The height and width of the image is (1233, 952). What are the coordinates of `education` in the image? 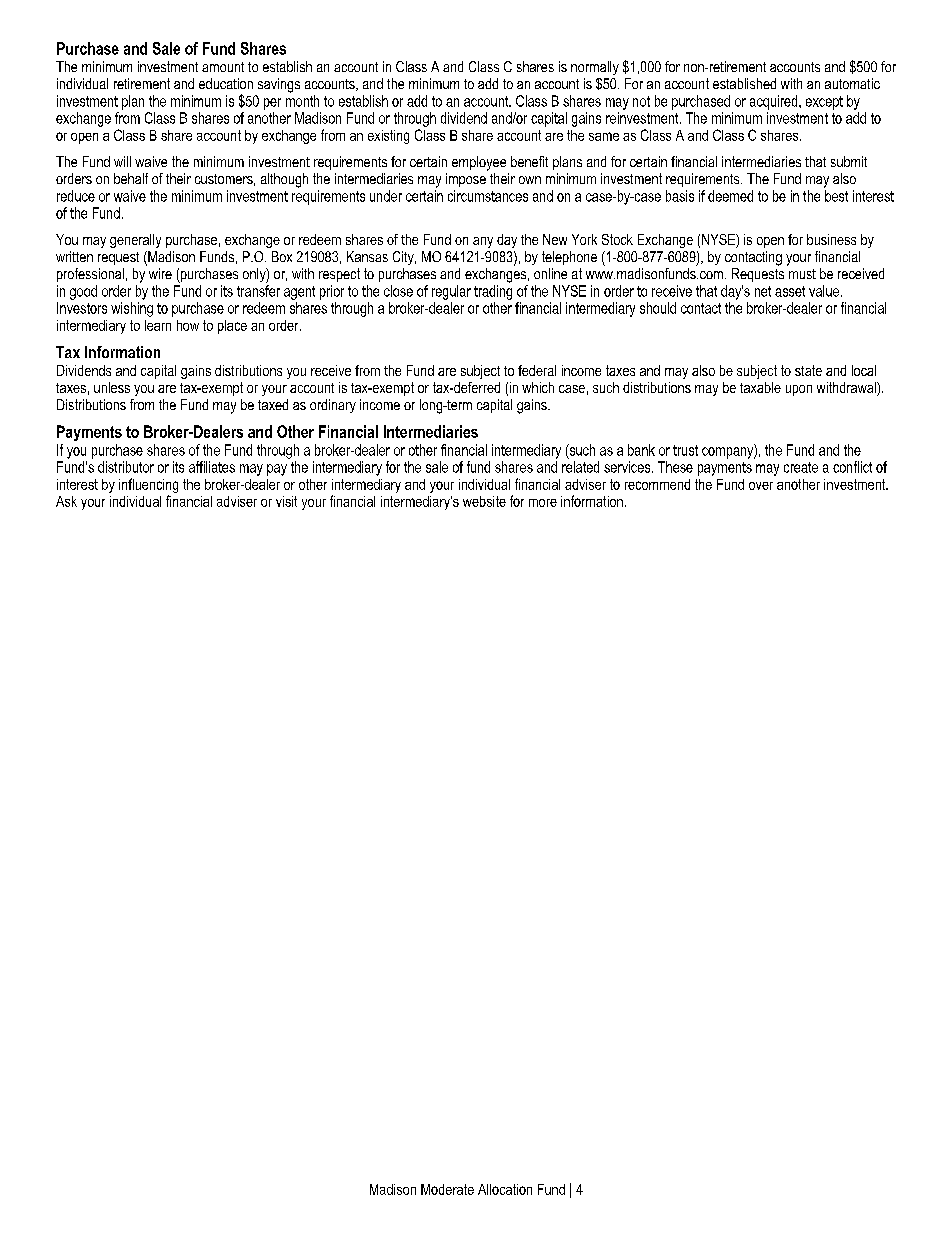 It's located at (226, 83).
